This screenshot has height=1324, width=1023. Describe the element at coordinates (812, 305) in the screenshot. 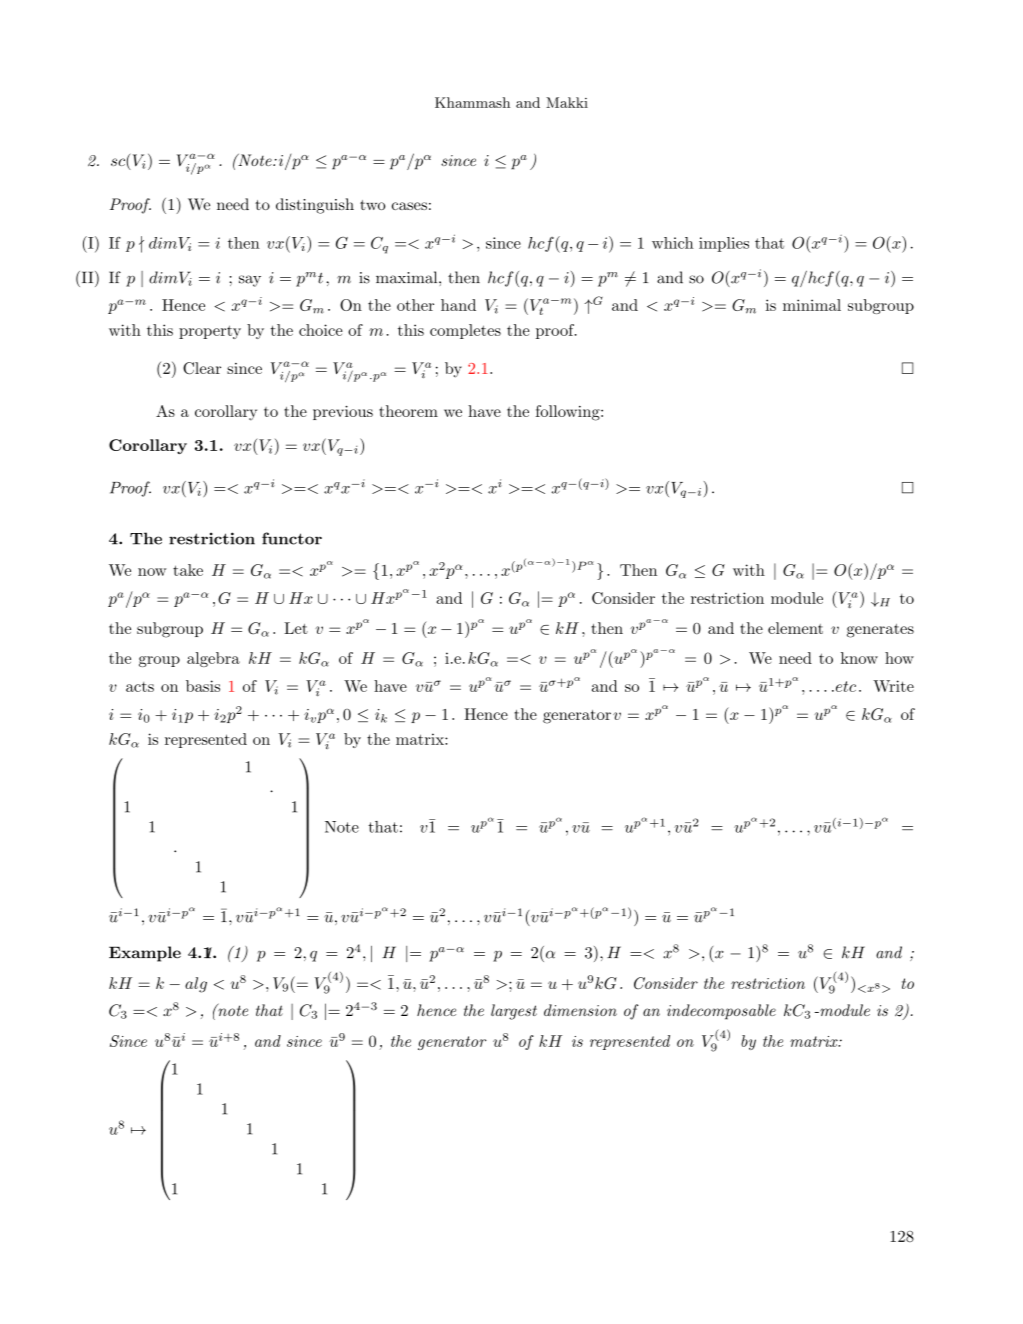

I see `minimal` at that location.
